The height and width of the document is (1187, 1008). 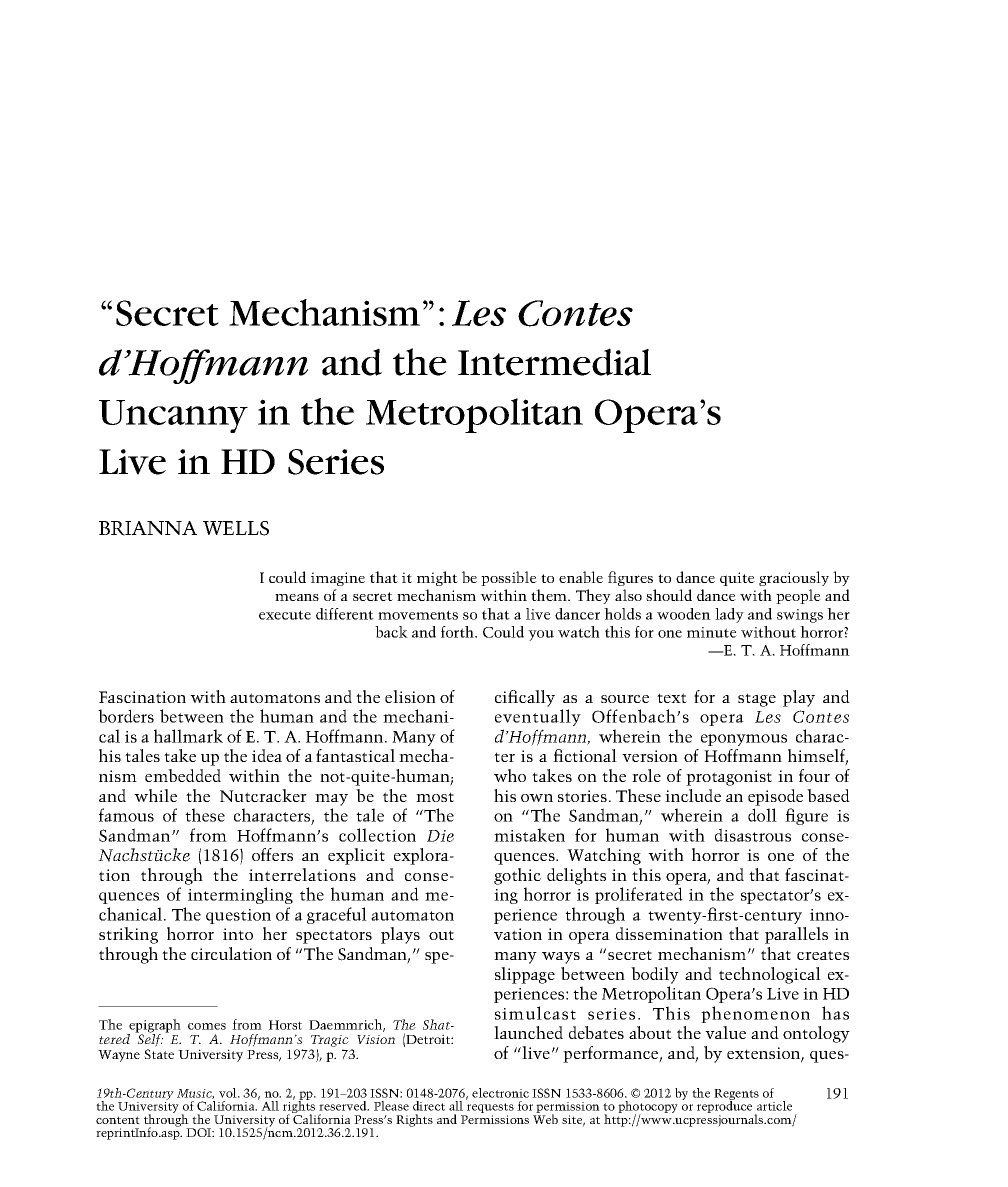 I want to click on vol, so click(x=229, y=1093).
